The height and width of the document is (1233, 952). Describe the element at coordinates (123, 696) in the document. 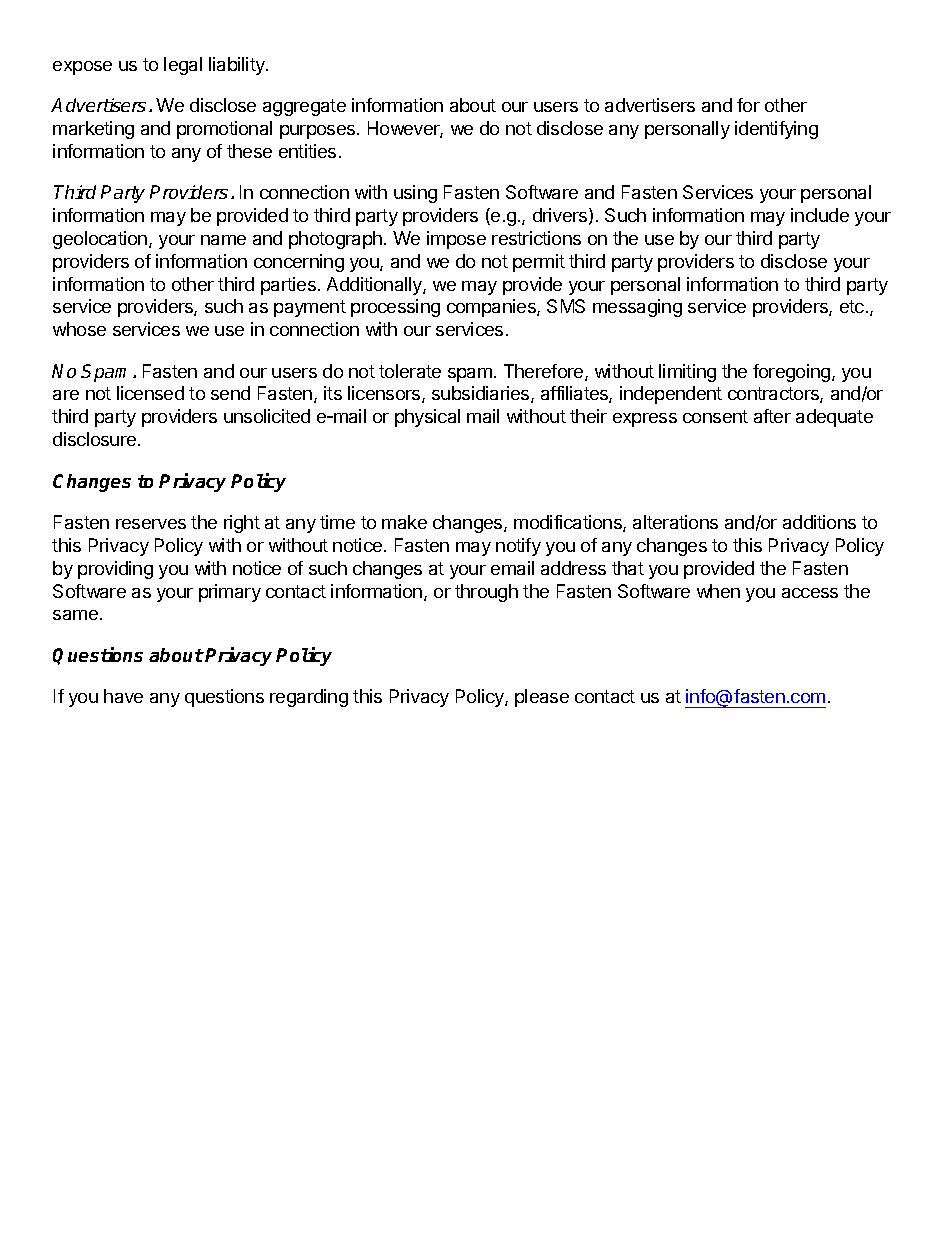

I see `have` at that location.
